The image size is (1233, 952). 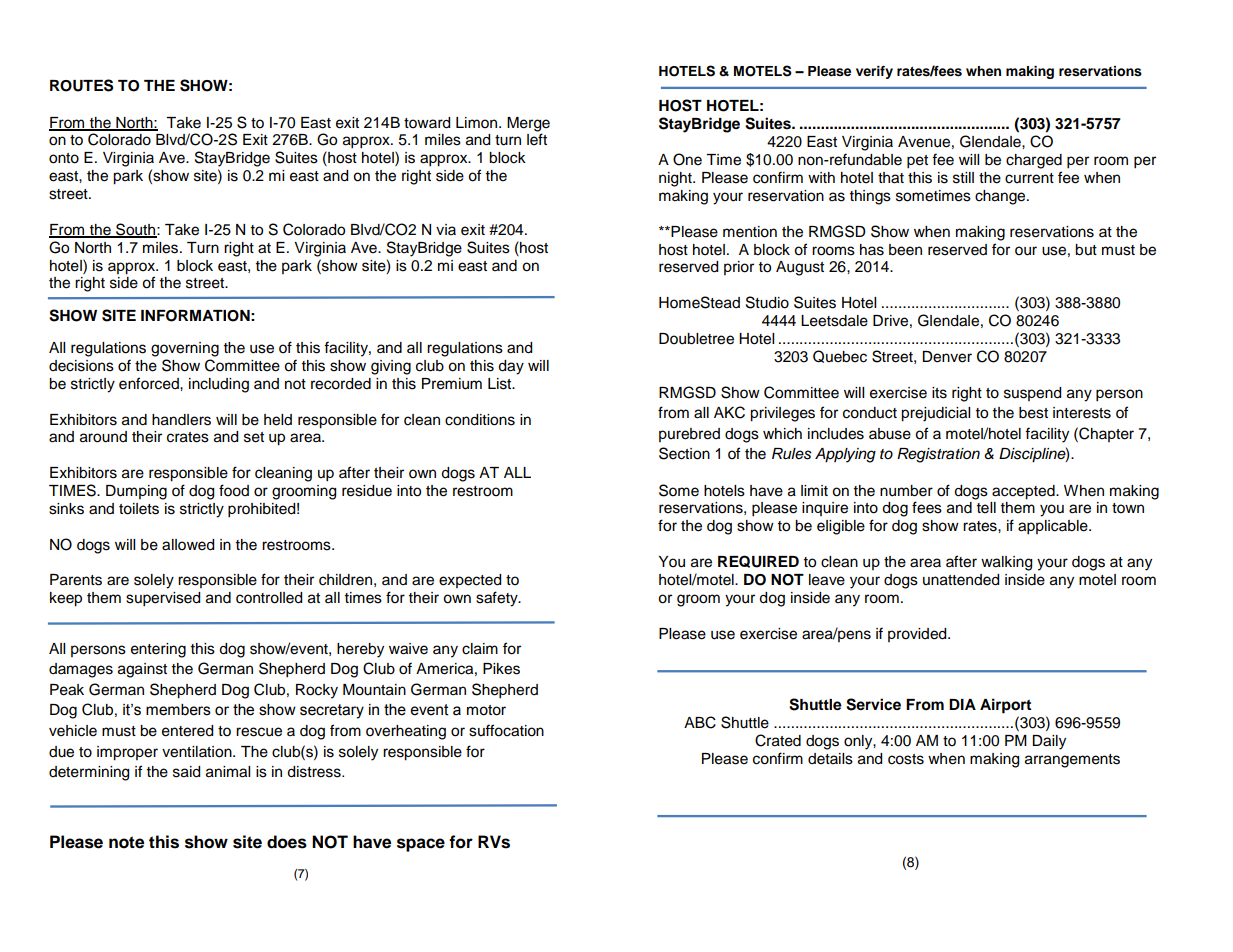 What do you see at coordinates (126, 842) in the screenshot?
I see `note` at bounding box center [126, 842].
